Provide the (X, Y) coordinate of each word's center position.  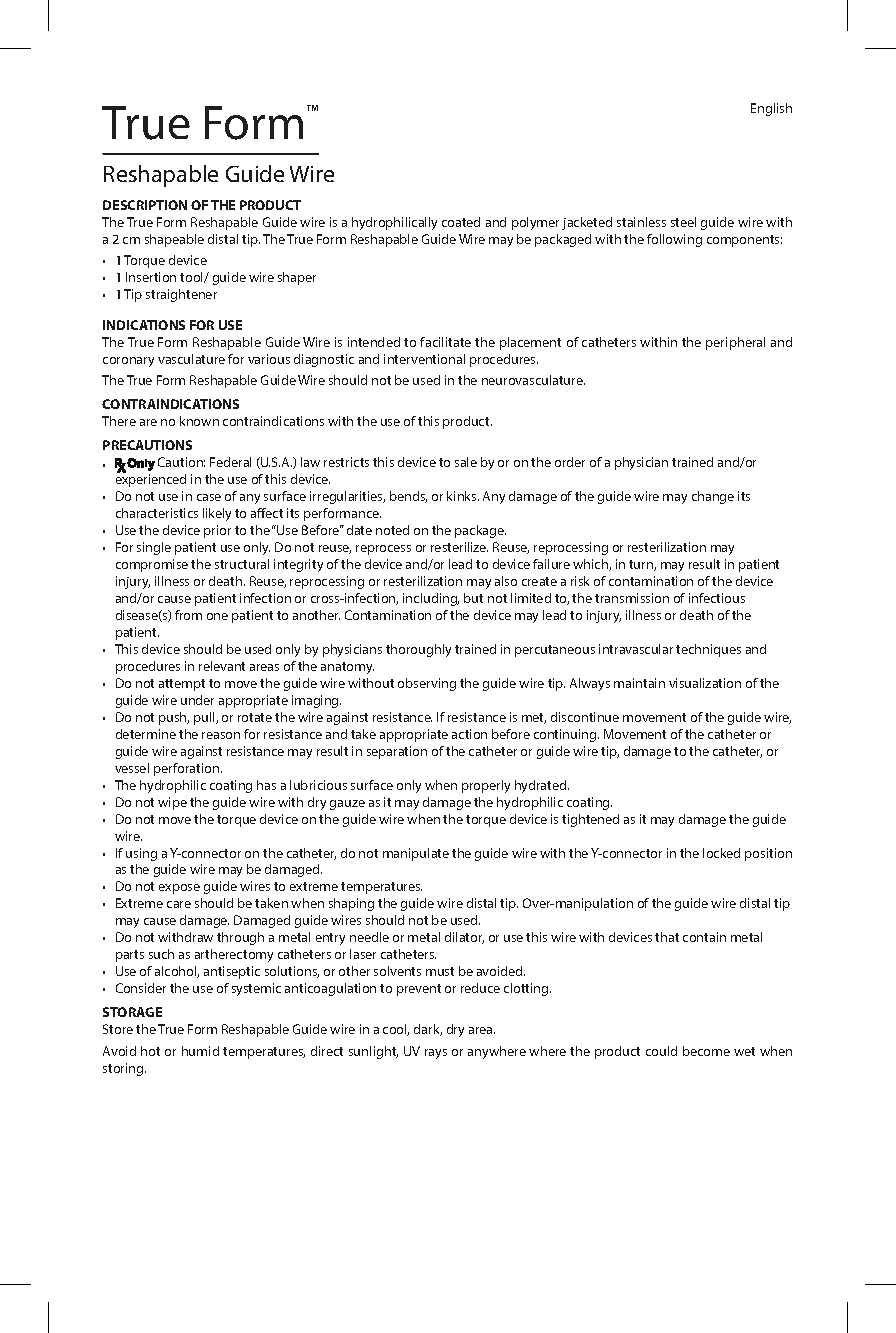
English (771, 109)
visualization (705, 683)
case (209, 497)
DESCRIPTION (145, 205)
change (713, 497)
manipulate (416, 854)
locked (721, 853)
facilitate (445, 342)
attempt (182, 685)
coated (461, 222)
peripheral (735, 343)
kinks (463, 496)
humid (200, 1051)
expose (179, 889)
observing (427, 684)
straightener (181, 295)
